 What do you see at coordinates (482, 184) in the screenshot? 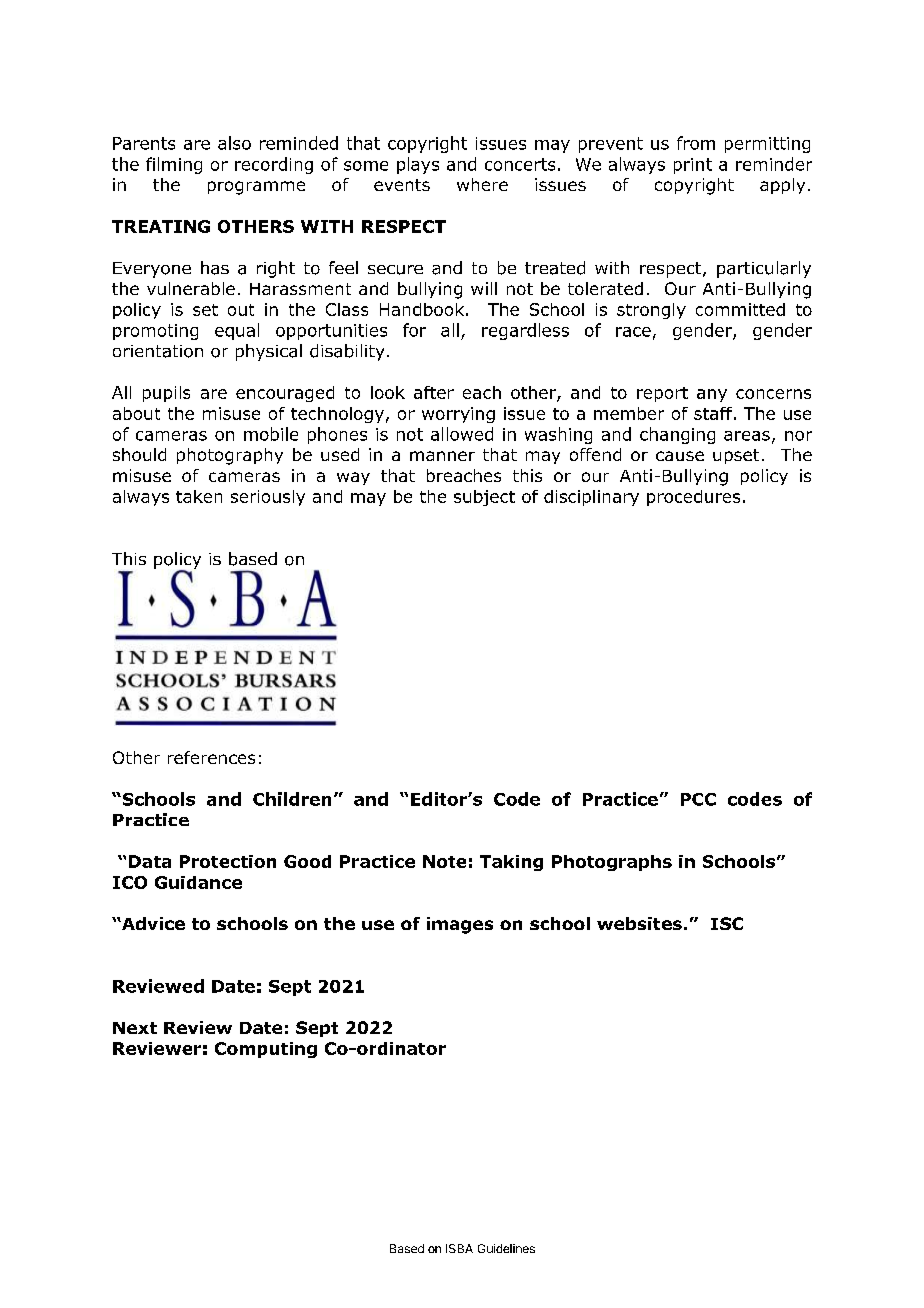
I see `where` at bounding box center [482, 184].
